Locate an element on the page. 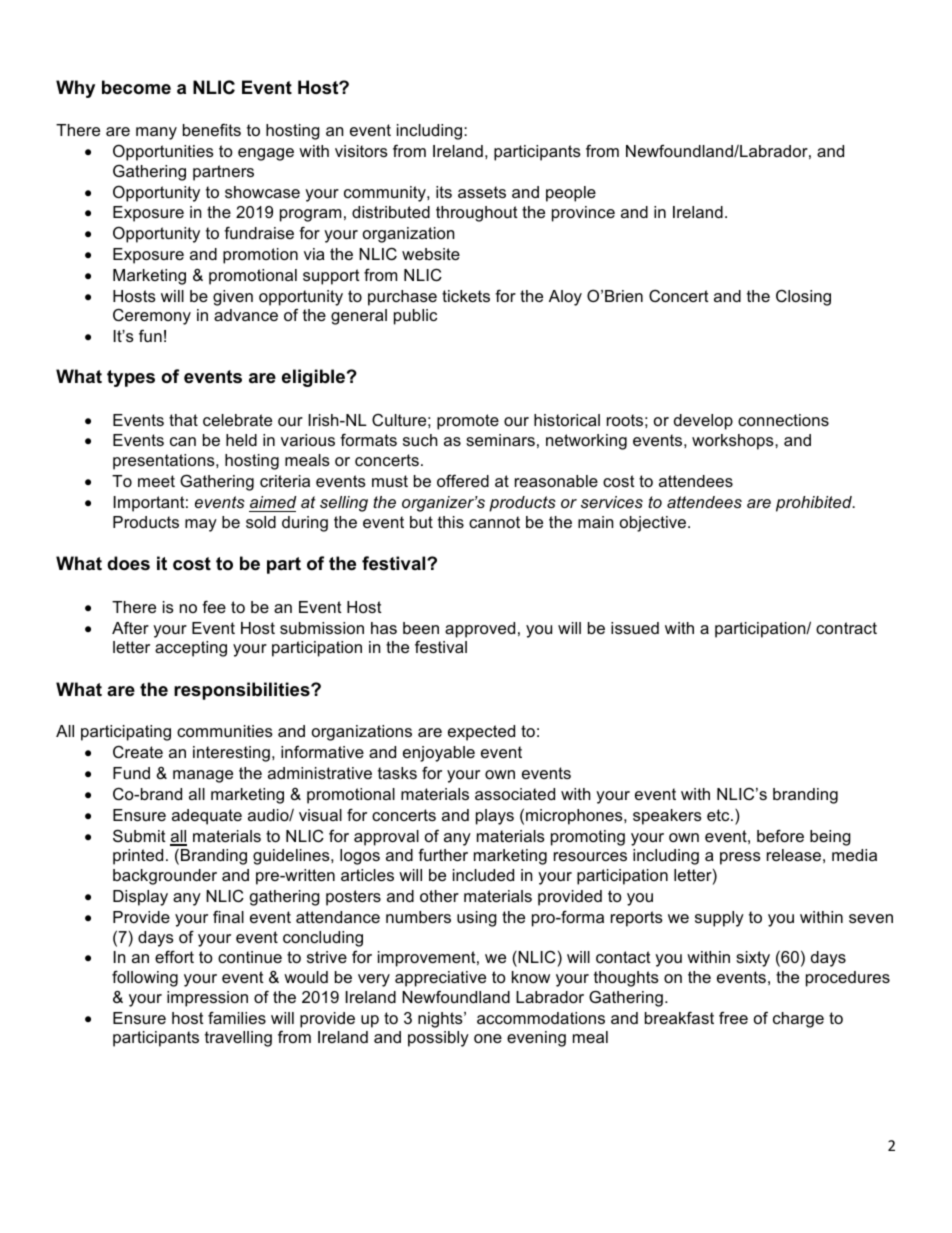 This page has height=1233, width=952. associated is located at coordinates (515, 794).
